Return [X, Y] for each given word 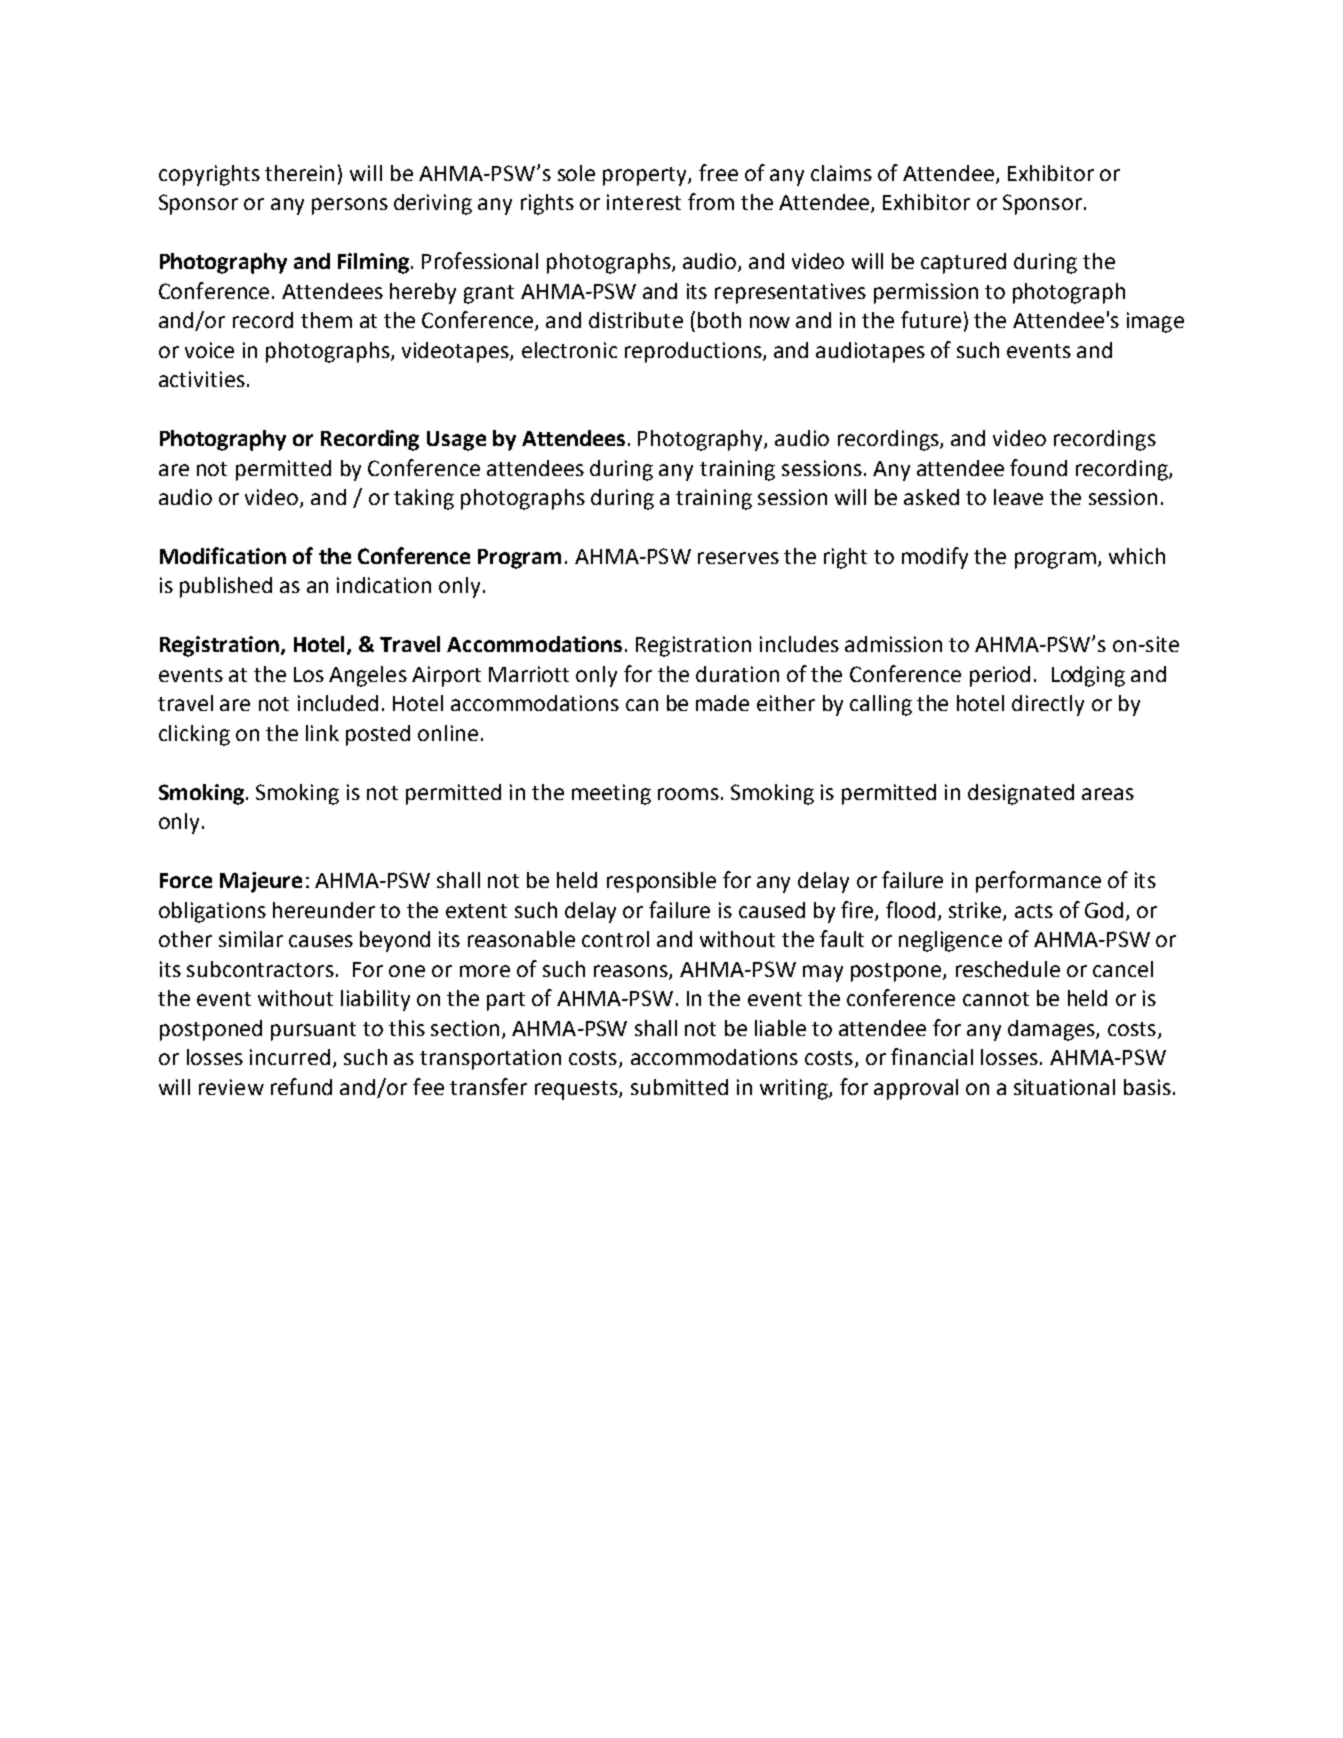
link [322, 733]
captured [963, 263]
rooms [688, 794]
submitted [679, 1087]
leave [1018, 497]
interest [644, 202]
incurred [290, 1057]
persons [350, 206]
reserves [738, 558]
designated [1021, 794]
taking [424, 499]
